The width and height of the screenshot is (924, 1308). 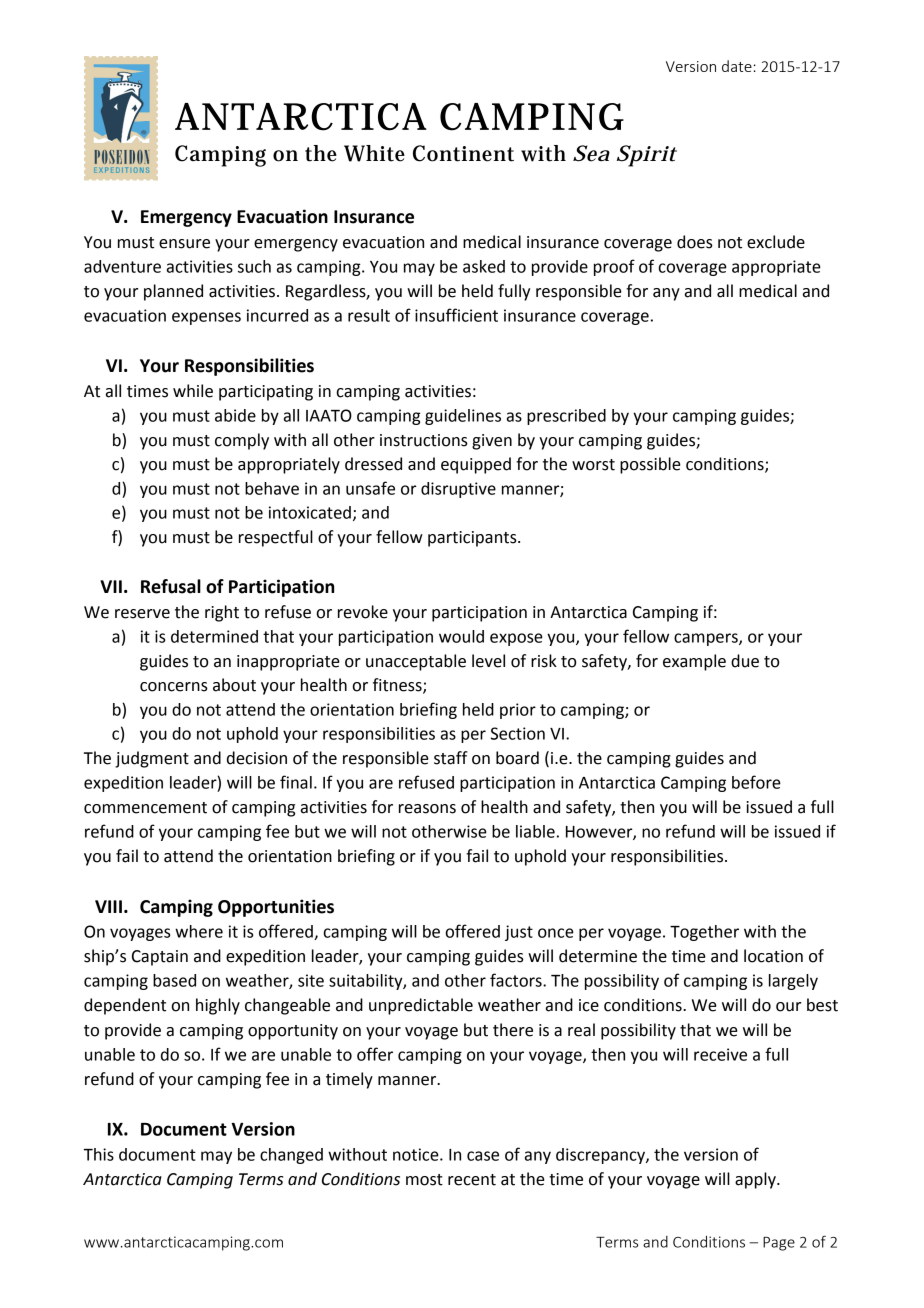 What do you see at coordinates (234, 685) in the screenshot?
I see `about` at bounding box center [234, 685].
